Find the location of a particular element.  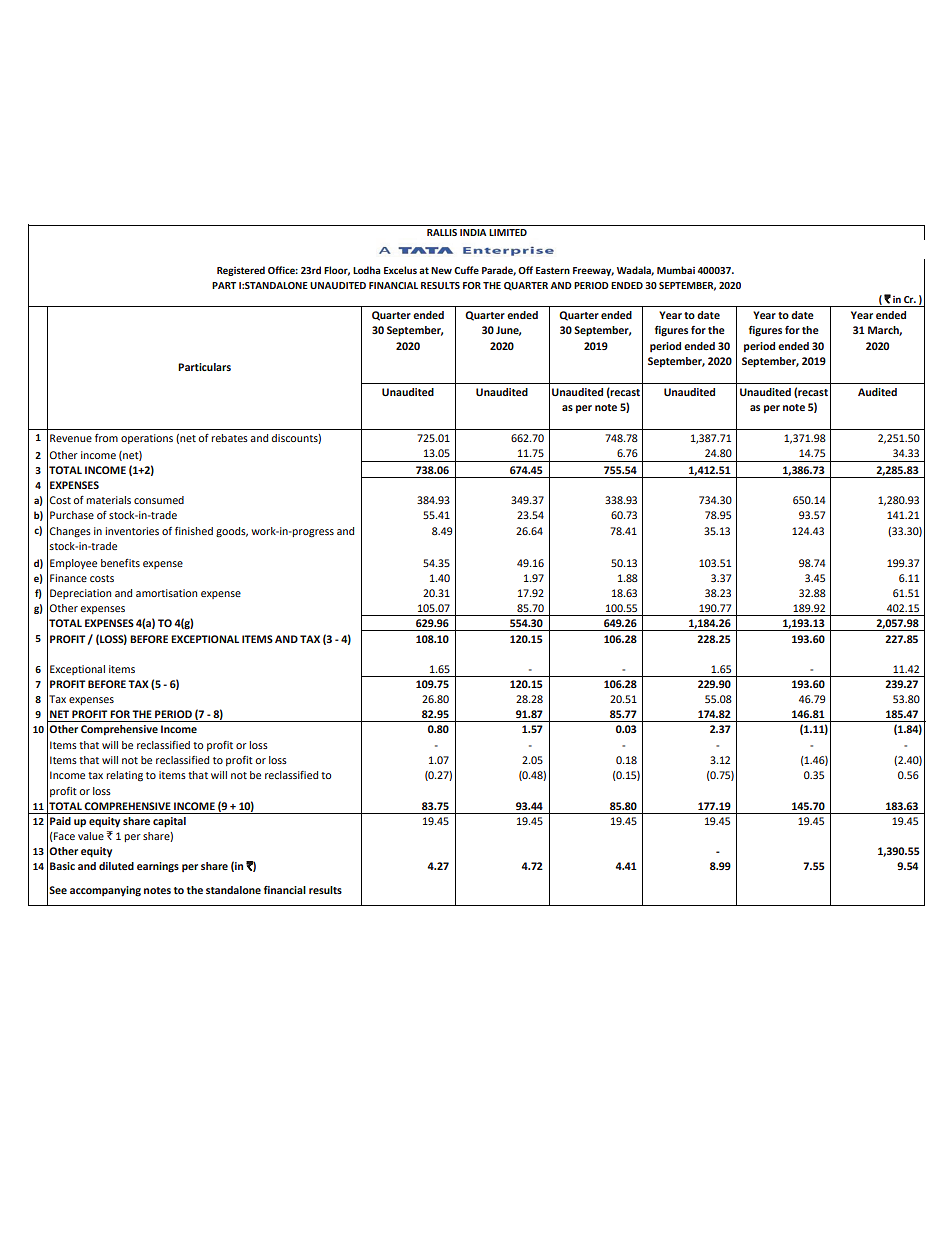

capital is located at coordinates (169, 822).
